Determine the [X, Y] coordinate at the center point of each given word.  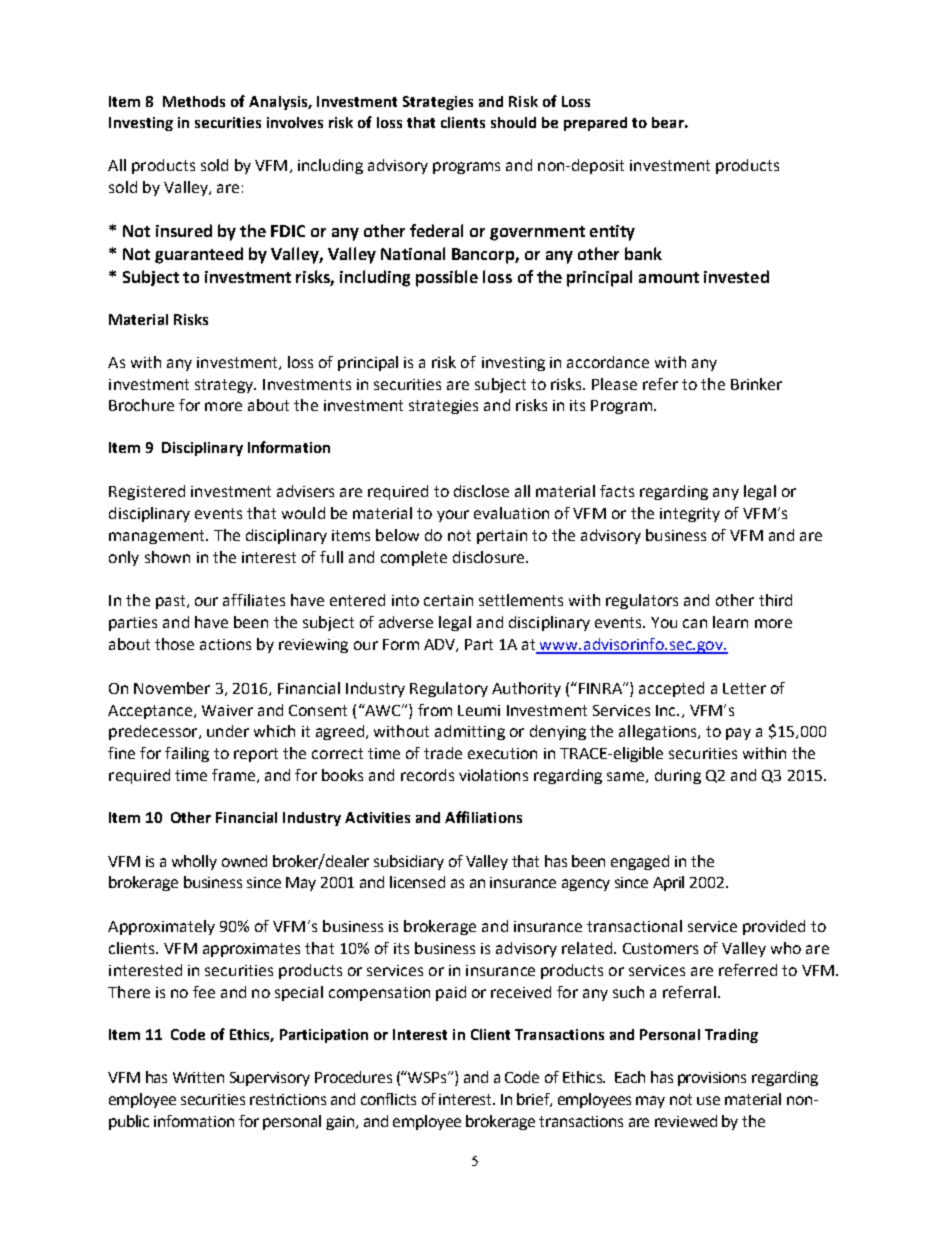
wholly [194, 862]
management [158, 537]
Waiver [227, 710]
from [435, 710]
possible [447, 278]
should [513, 122]
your [453, 516]
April [668, 883]
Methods [194, 101]
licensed [417, 882]
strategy [225, 386]
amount [669, 277]
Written [198, 1077]
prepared [595, 124]
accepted [671, 689]
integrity [690, 515]
